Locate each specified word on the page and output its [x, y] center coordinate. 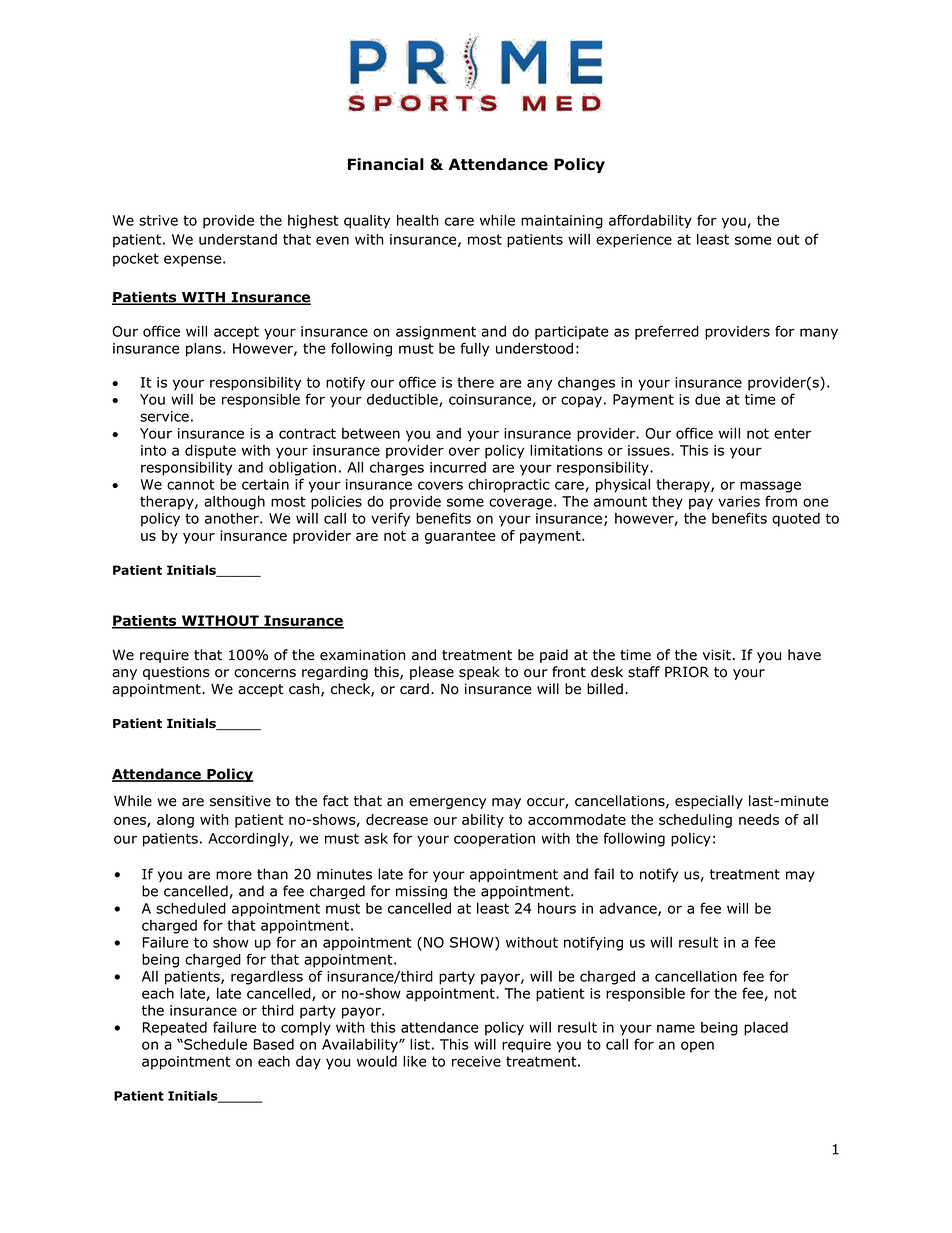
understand [238, 239]
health [418, 220]
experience [634, 241]
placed [766, 1029]
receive [476, 1061]
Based [274, 1044]
